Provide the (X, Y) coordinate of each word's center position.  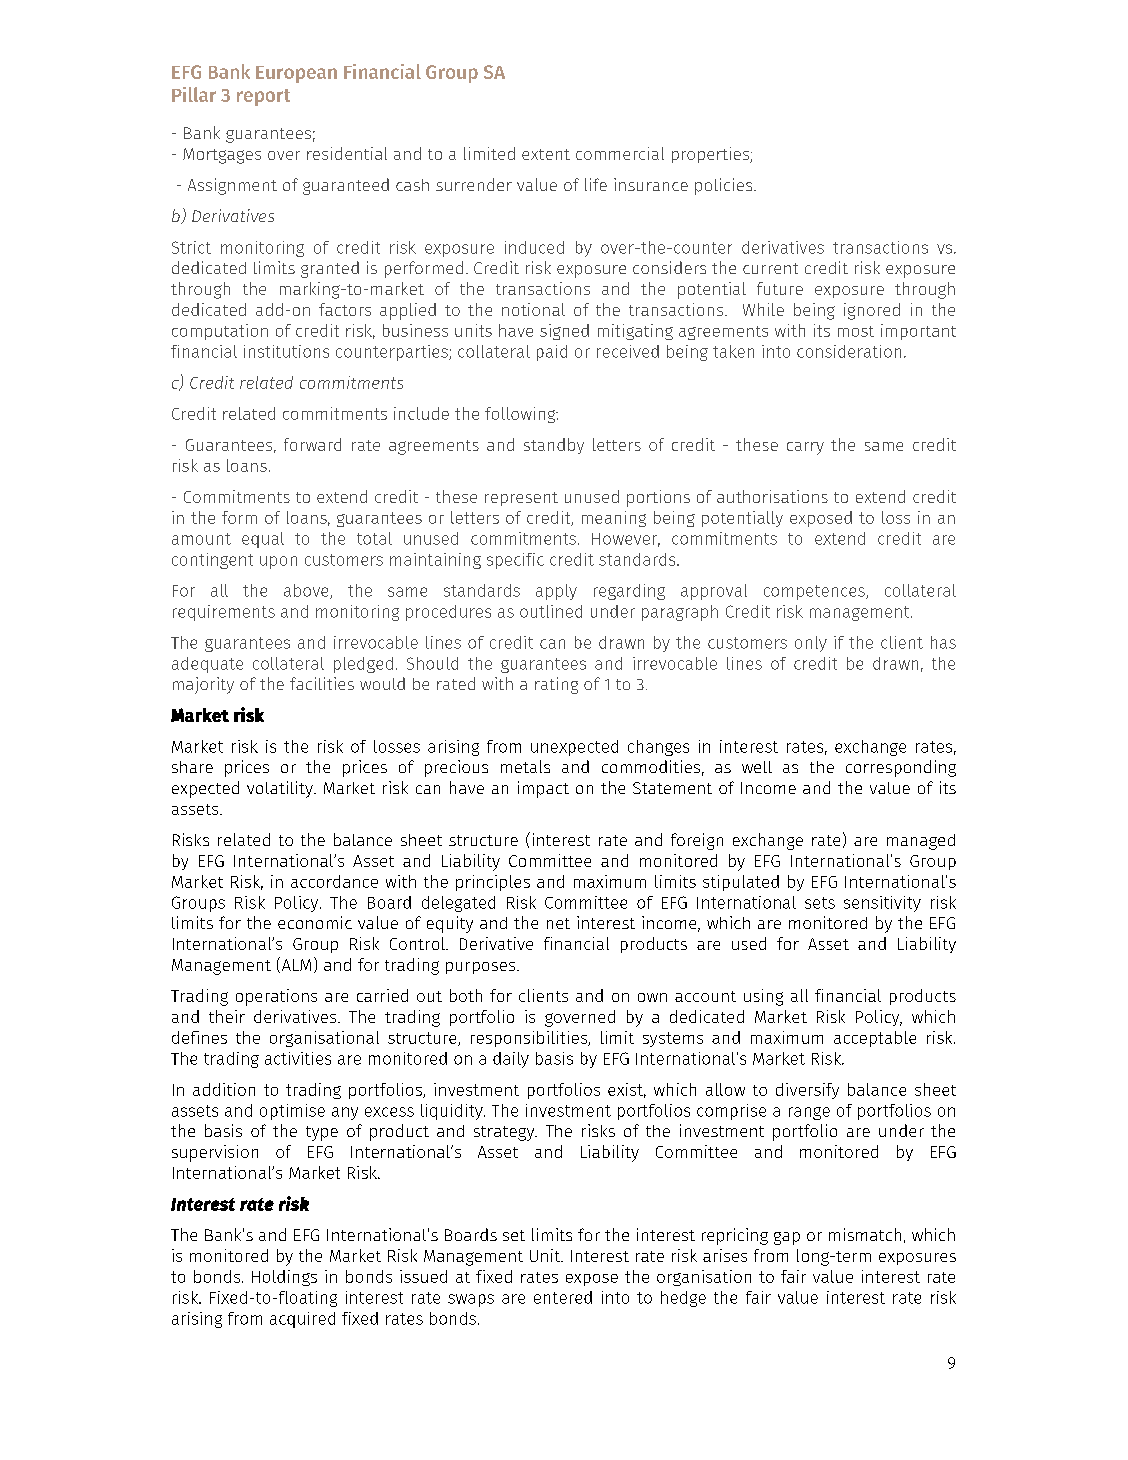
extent (546, 154)
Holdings (284, 1278)
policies (725, 186)
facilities (322, 683)
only (811, 644)
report (263, 97)
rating (556, 685)
